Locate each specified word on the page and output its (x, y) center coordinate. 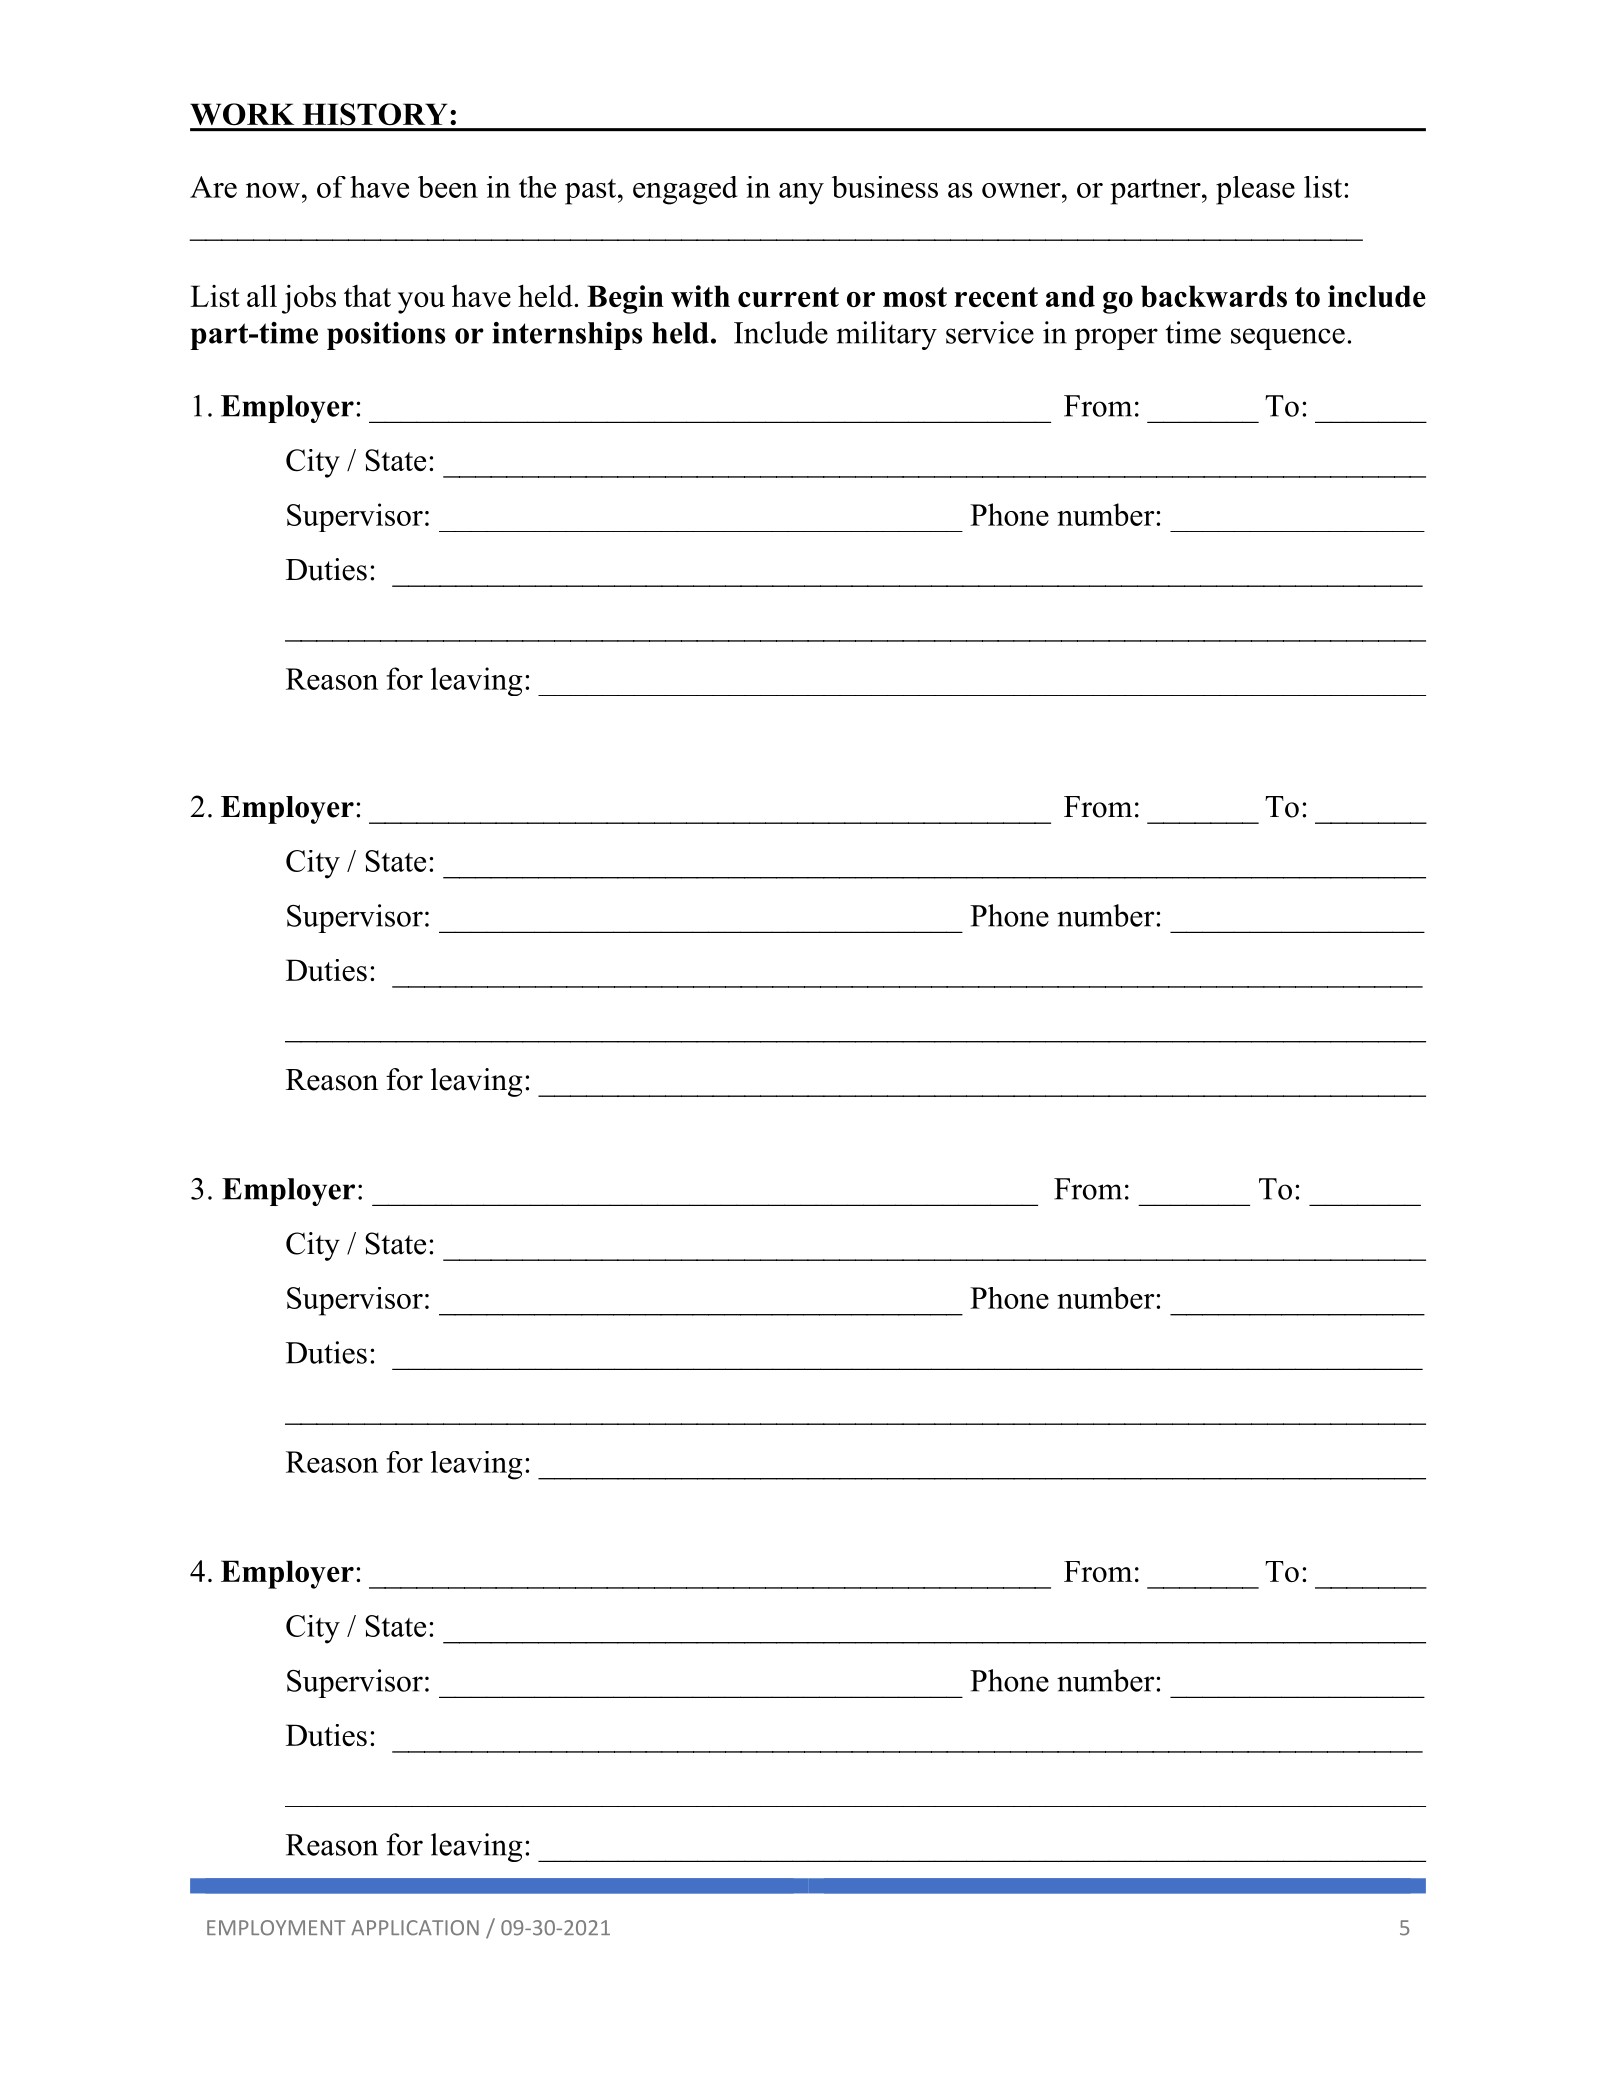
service (990, 332)
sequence (1288, 339)
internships (567, 336)
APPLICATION (415, 1928)
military (886, 335)
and (1070, 296)
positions (386, 336)
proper (1116, 339)
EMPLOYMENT (276, 1928)
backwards (1214, 296)
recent (996, 297)
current (788, 297)
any (801, 194)
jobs (309, 299)
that (367, 296)
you (421, 303)
